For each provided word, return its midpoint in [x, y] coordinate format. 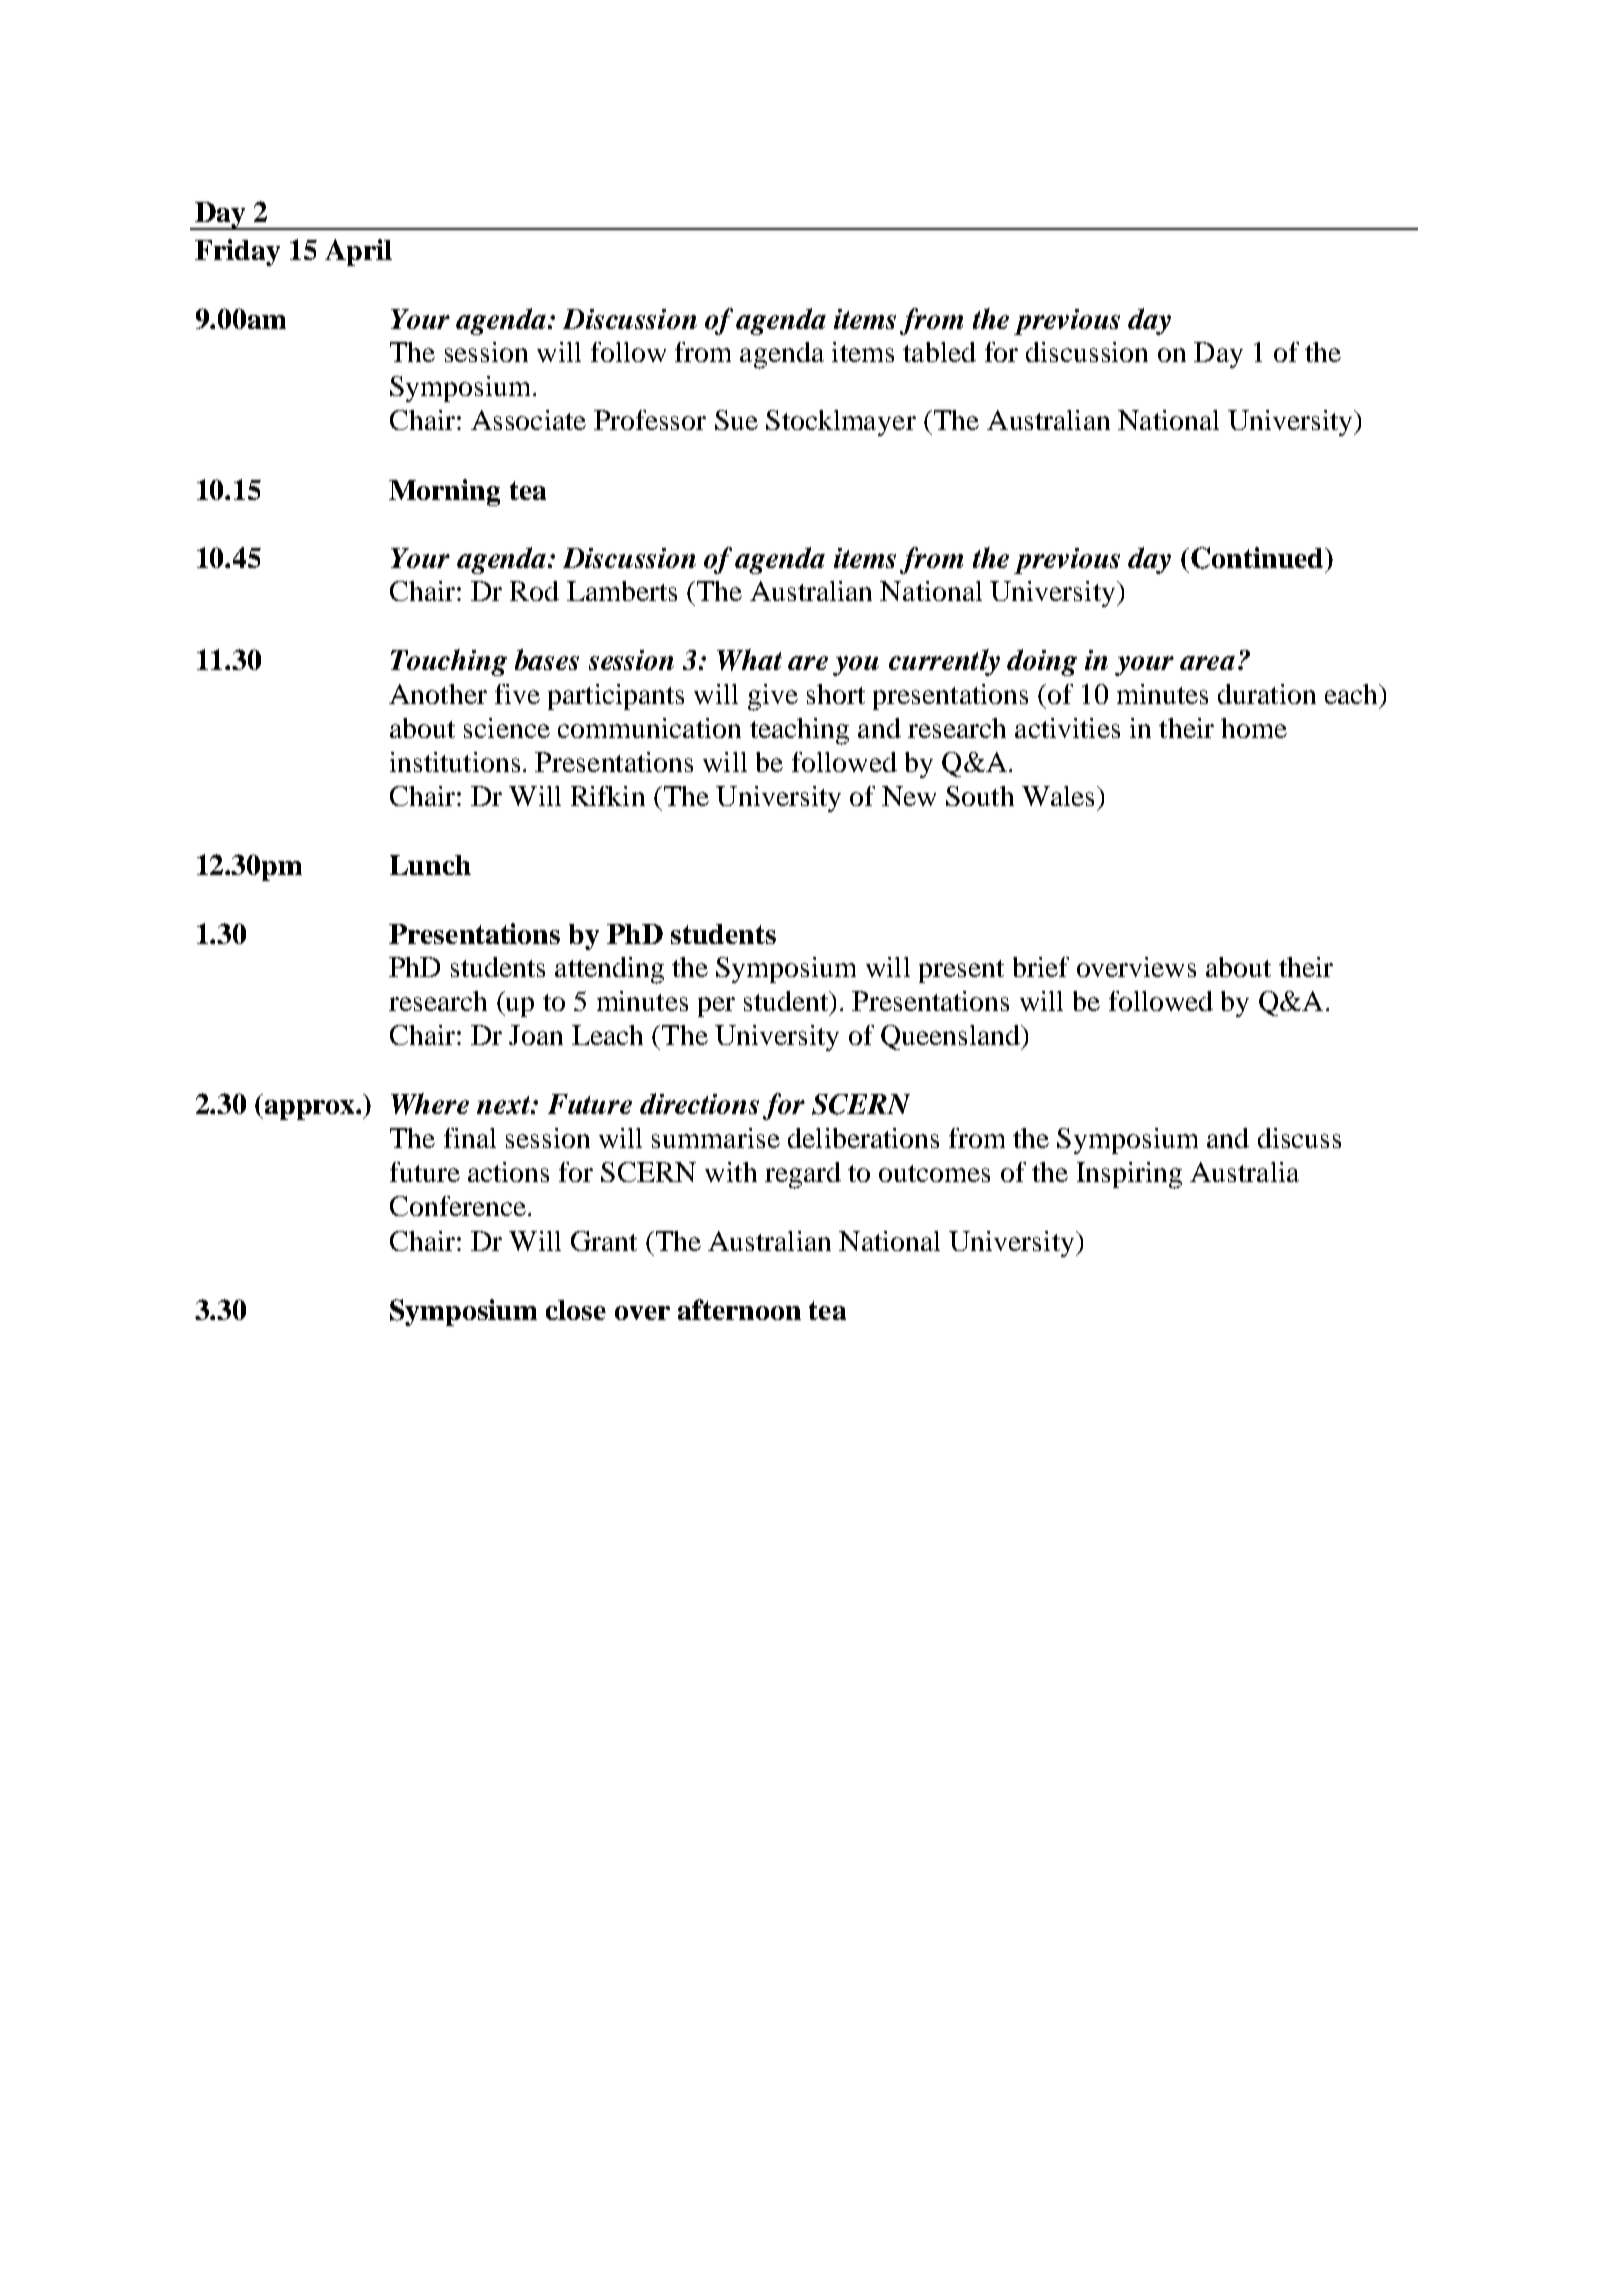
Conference [458, 1206]
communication [649, 728]
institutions [455, 762]
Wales [1058, 796]
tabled [939, 352]
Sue [736, 420]
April [358, 252]
